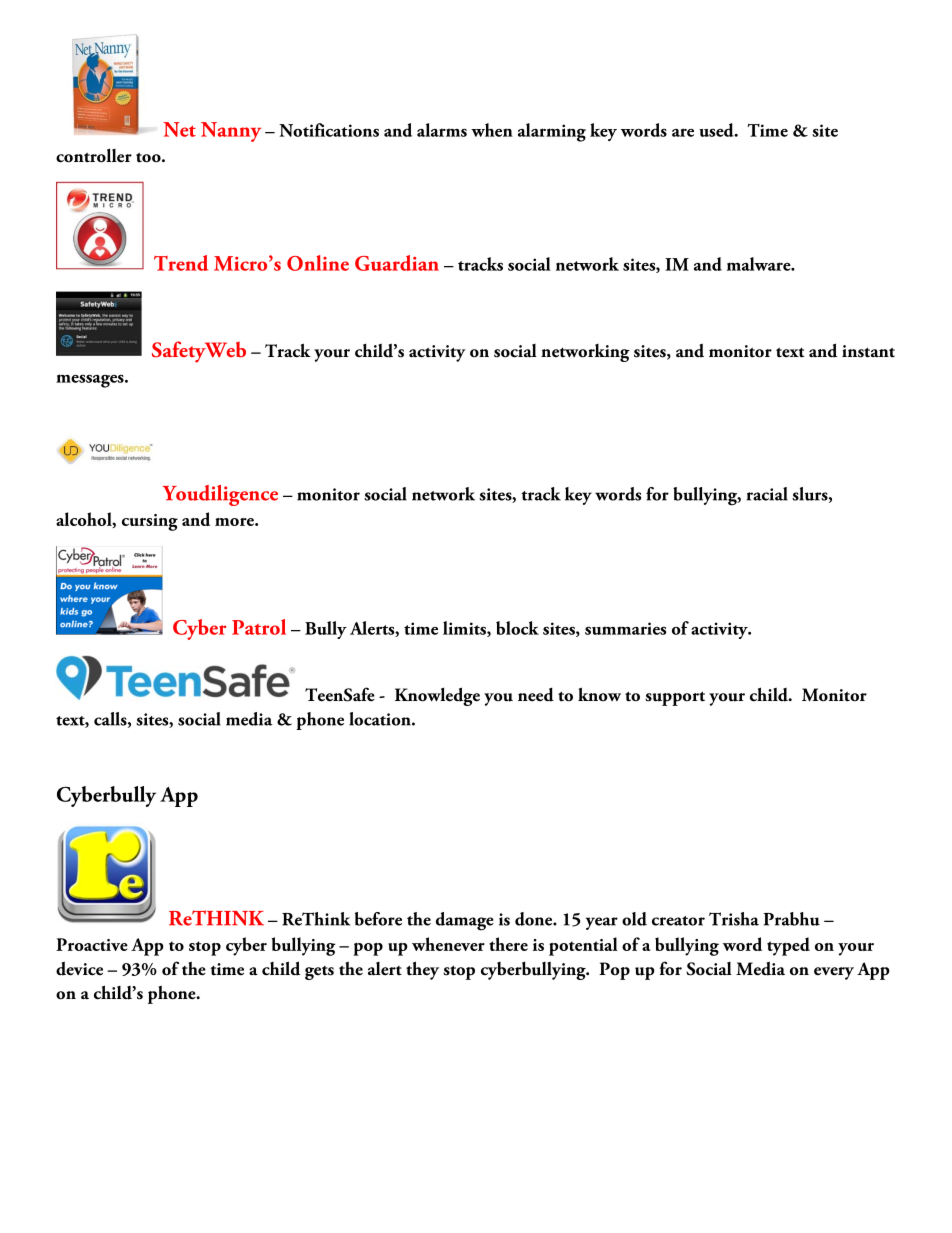  Describe the element at coordinates (536, 694) in the screenshot. I see `need` at that location.
